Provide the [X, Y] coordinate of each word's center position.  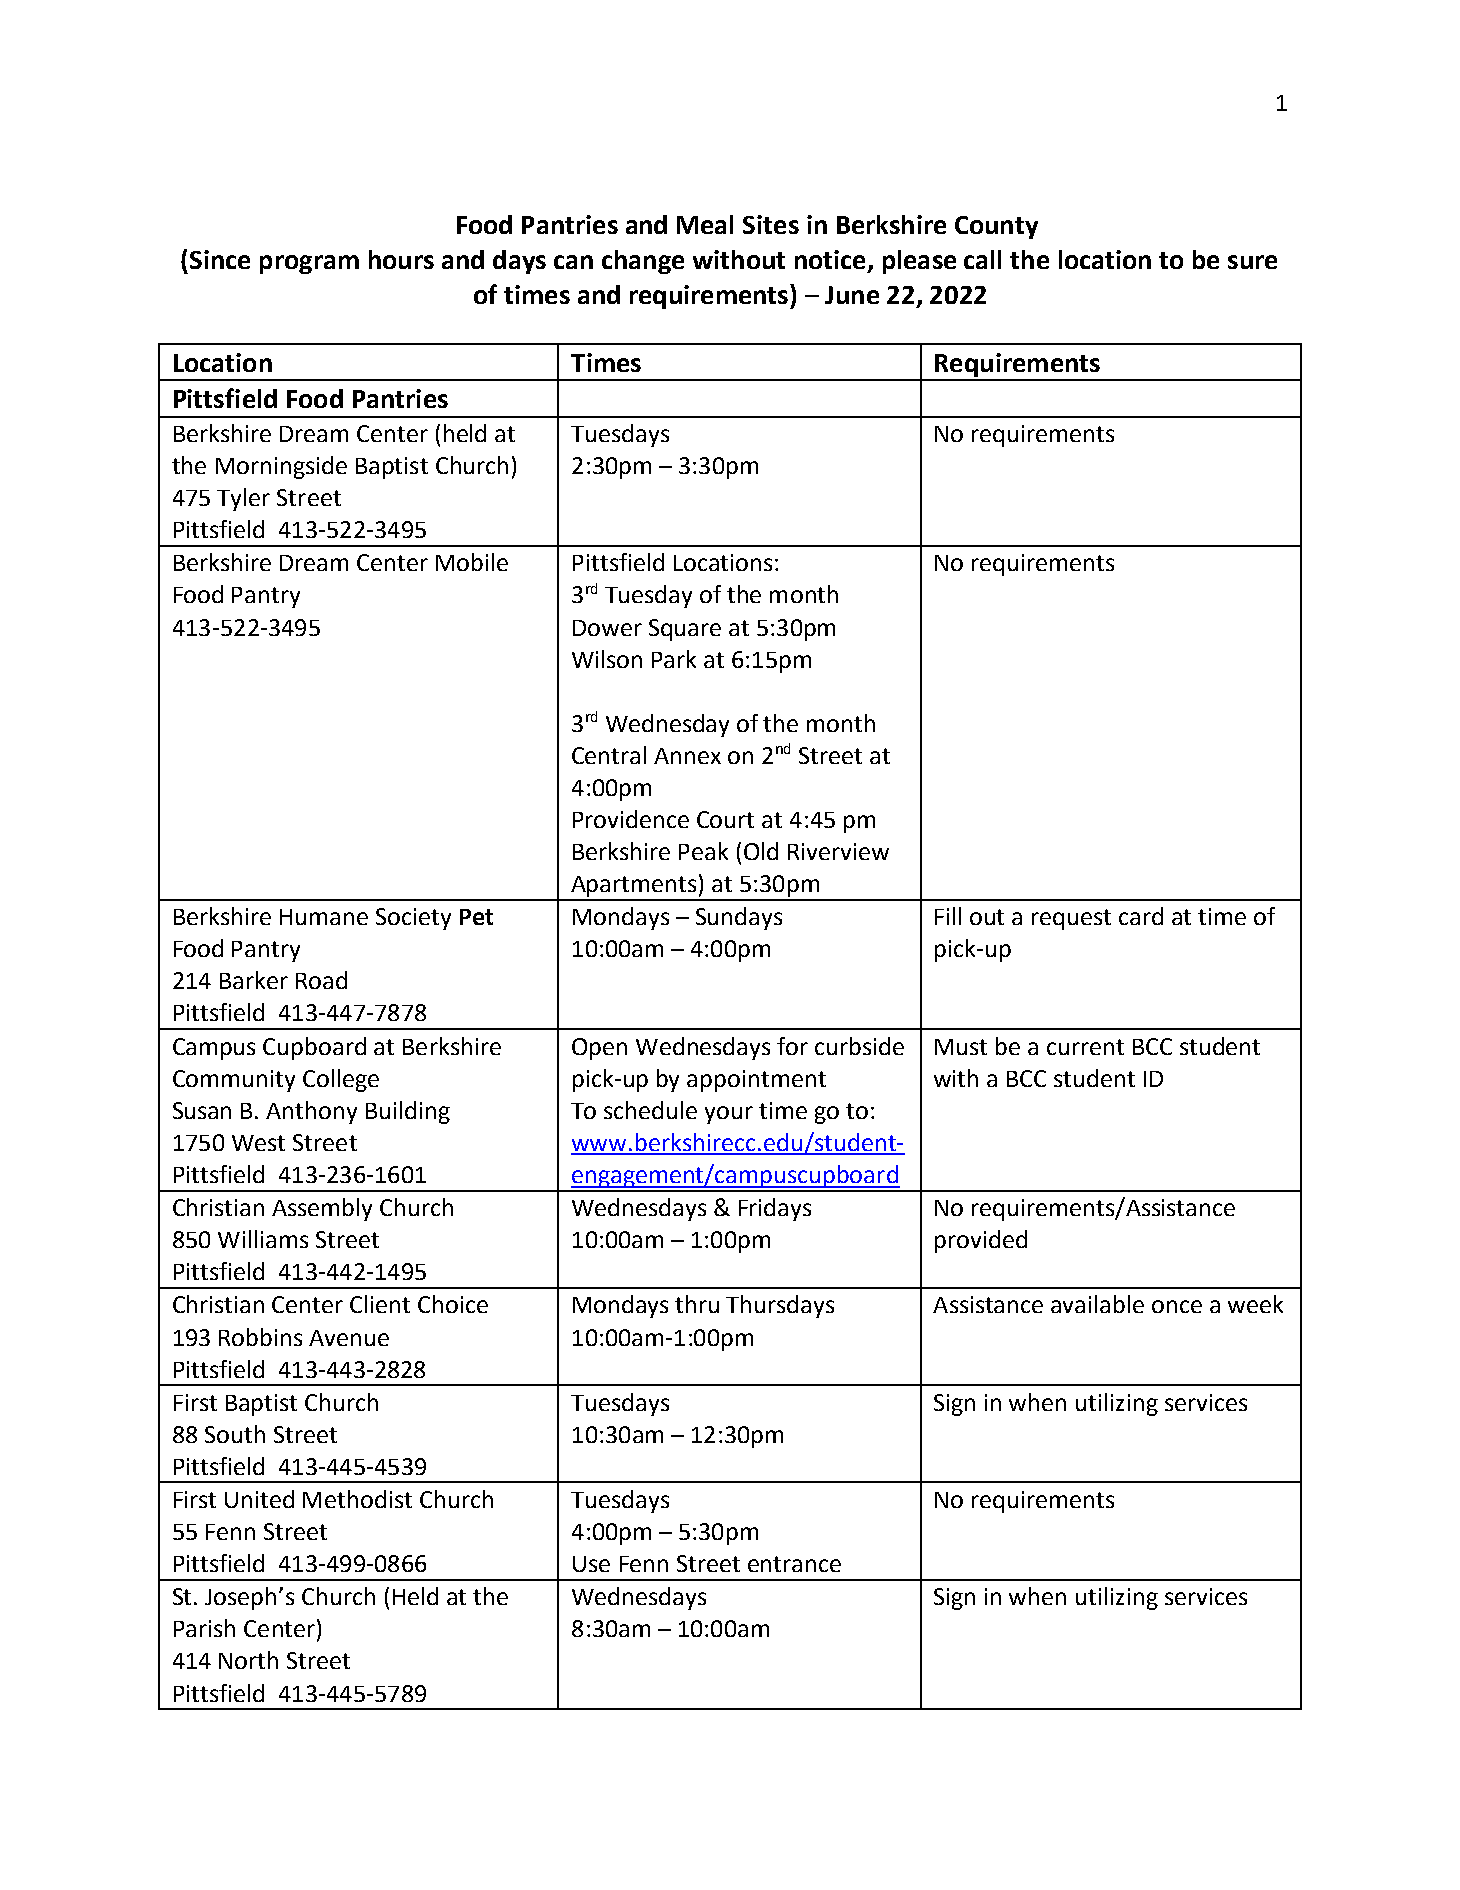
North [248, 1660]
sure [1252, 262]
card [1141, 916]
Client [380, 1304]
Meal [705, 224]
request [1071, 919]
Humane [324, 917]
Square [685, 630]
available [1097, 1304]
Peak [703, 851]
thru [697, 1304]
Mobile [472, 562]
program [309, 264]
